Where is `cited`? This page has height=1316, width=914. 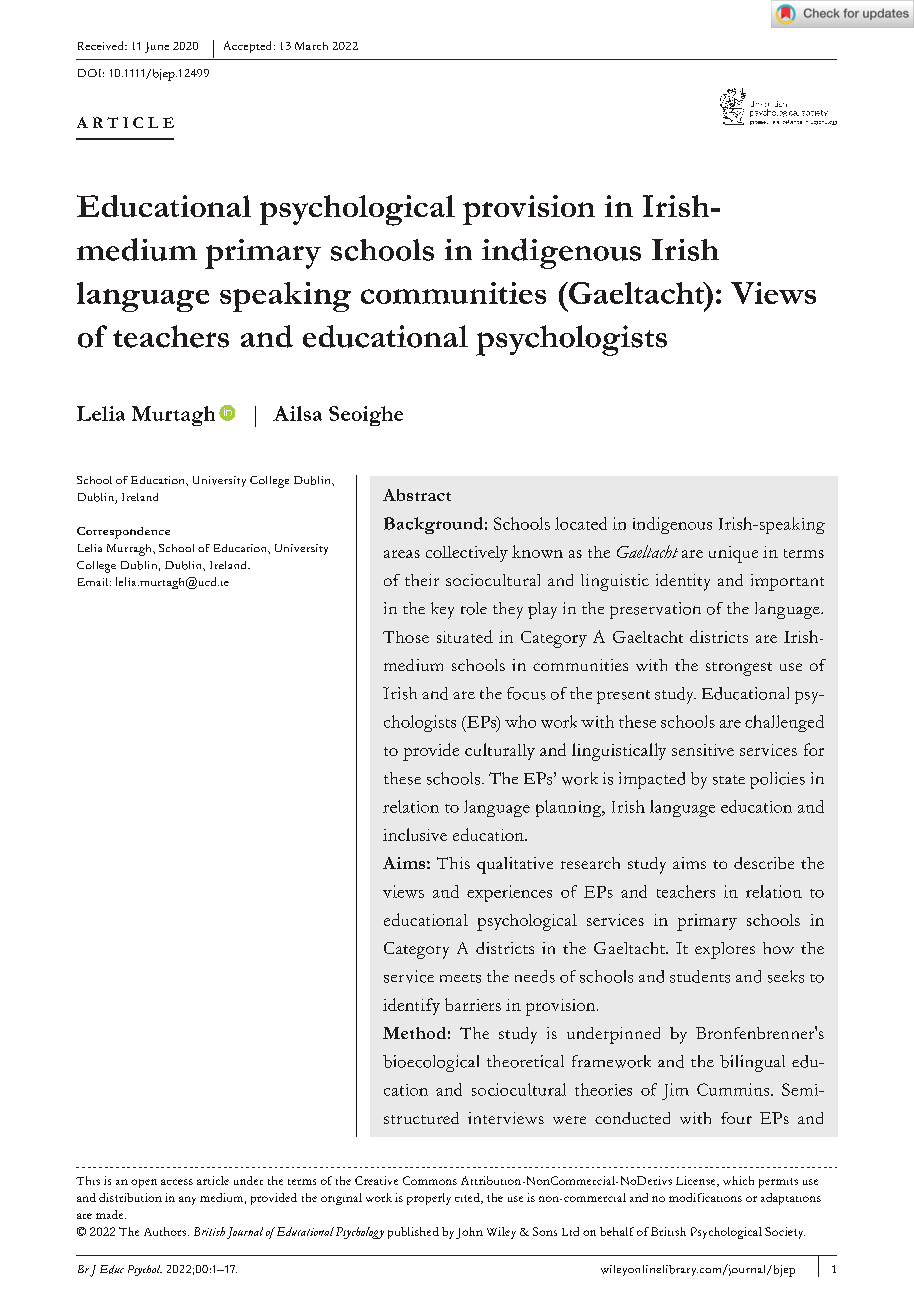
cited is located at coordinates (468, 1198).
